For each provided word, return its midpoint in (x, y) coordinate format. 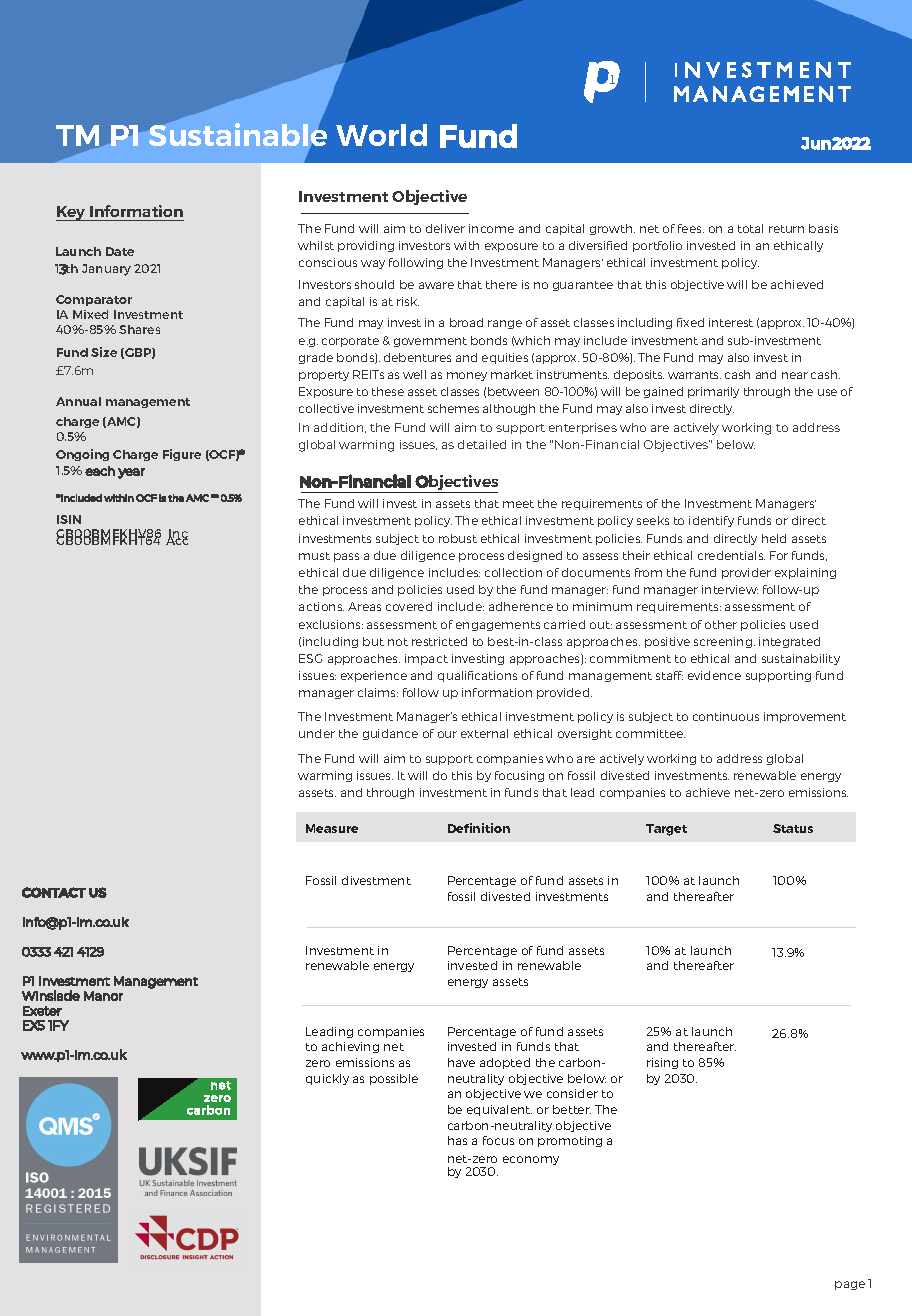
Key (72, 213)
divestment (376, 880)
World (381, 135)
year (131, 473)
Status (793, 828)
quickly (327, 1079)
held (774, 538)
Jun (816, 143)
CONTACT (54, 892)
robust (458, 538)
